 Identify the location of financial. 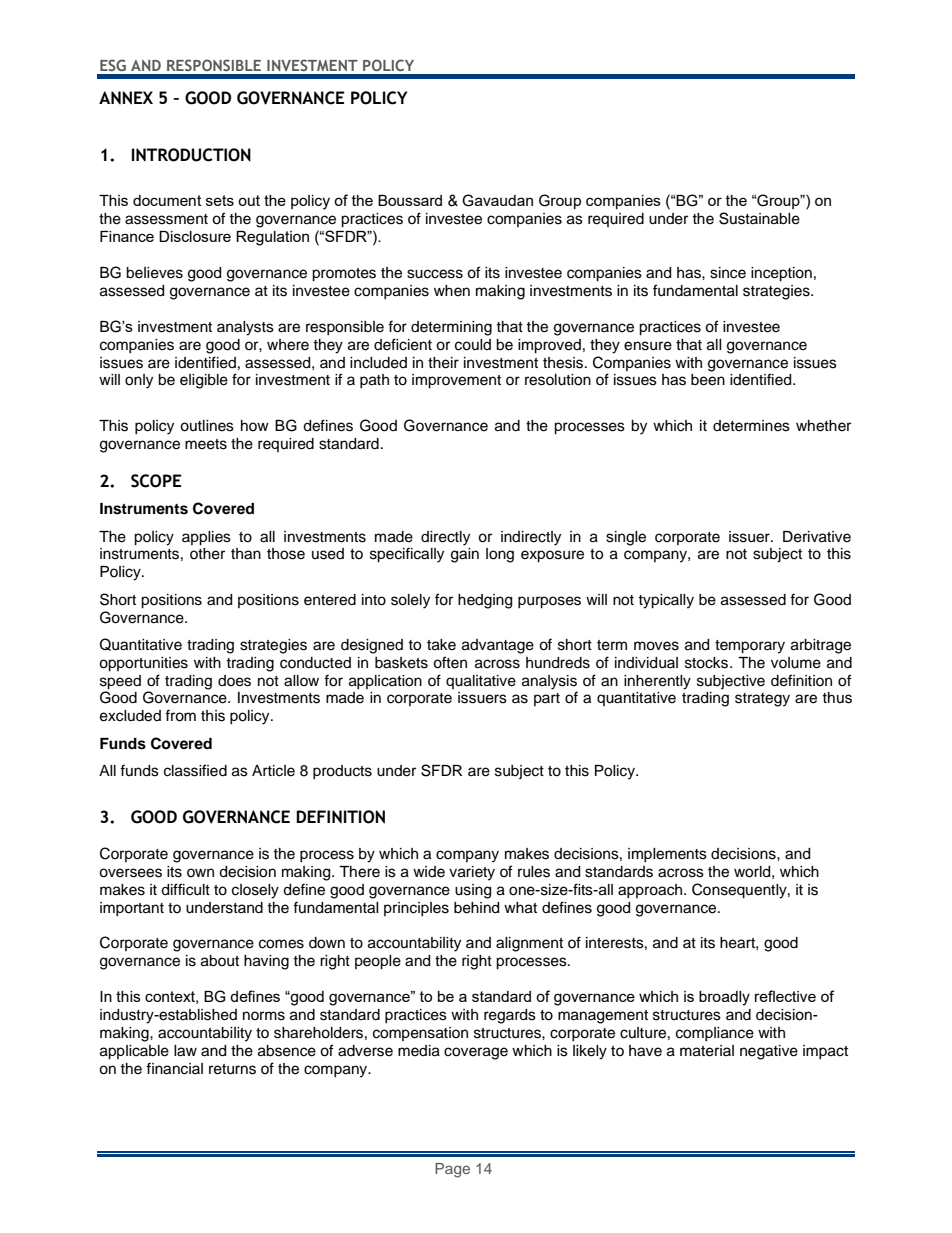
(174, 1068).
